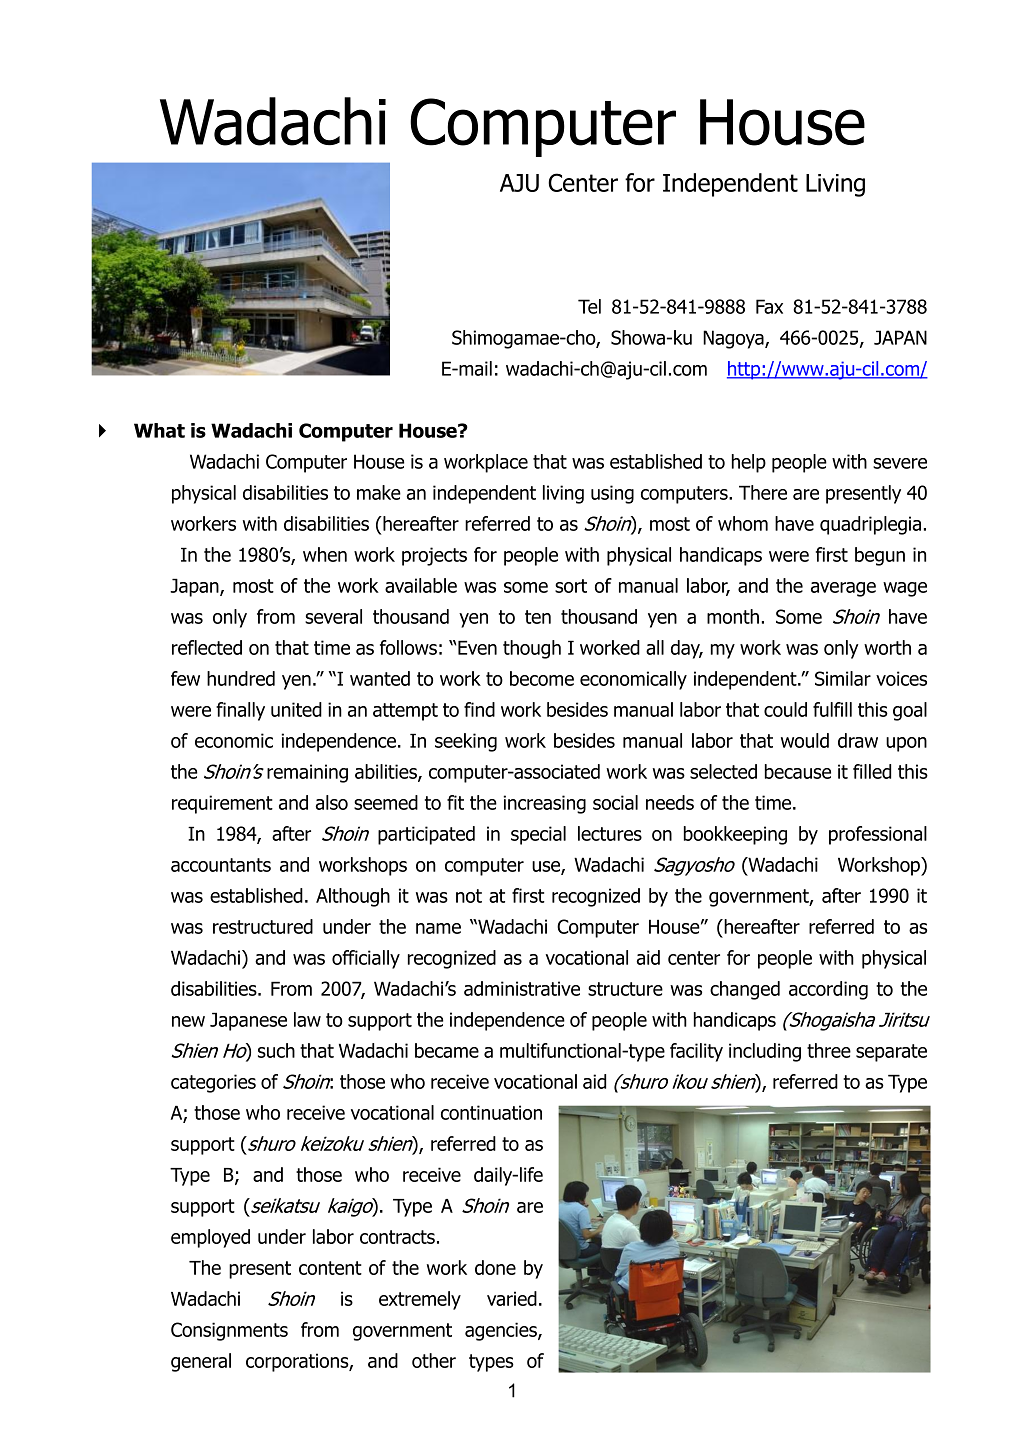 The image size is (1025, 1450). I want to click on Fax, so click(769, 306).
